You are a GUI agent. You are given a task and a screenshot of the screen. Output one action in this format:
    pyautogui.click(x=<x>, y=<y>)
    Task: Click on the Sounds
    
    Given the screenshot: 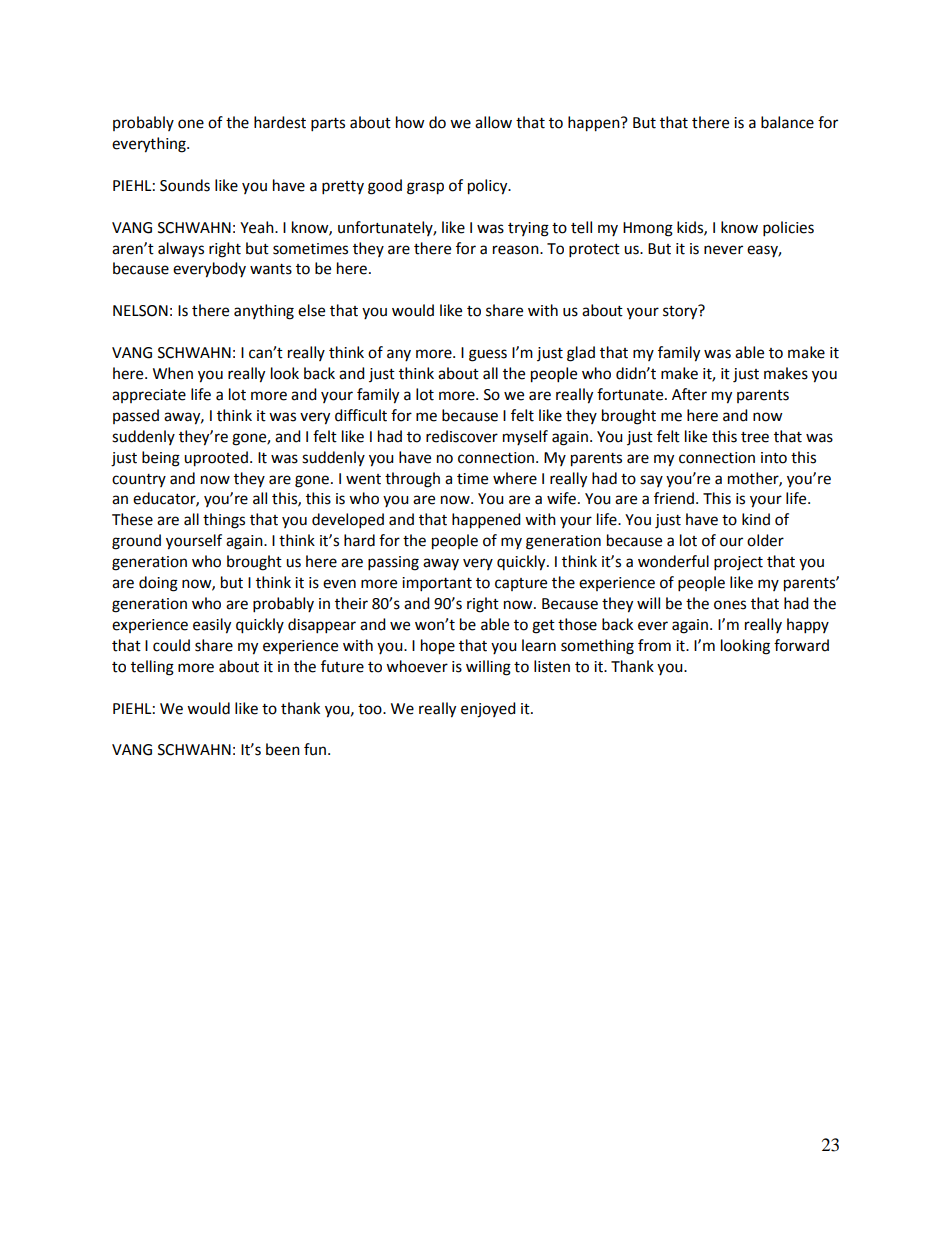 What is the action you would take?
    pyautogui.click(x=185, y=185)
